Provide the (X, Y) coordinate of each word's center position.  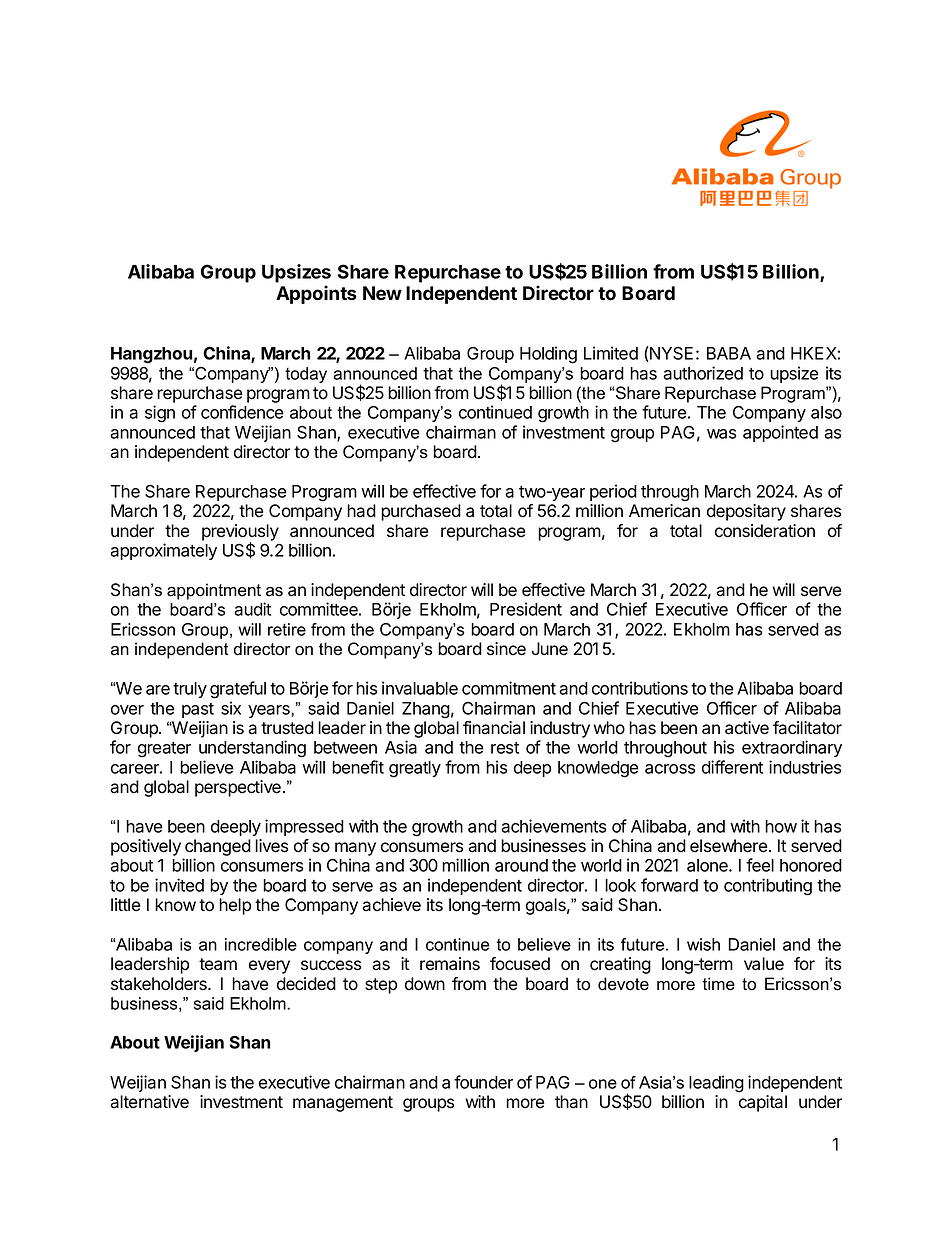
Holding (548, 355)
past (198, 710)
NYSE (670, 354)
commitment (509, 688)
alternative (149, 1102)
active (747, 728)
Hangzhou (152, 355)
